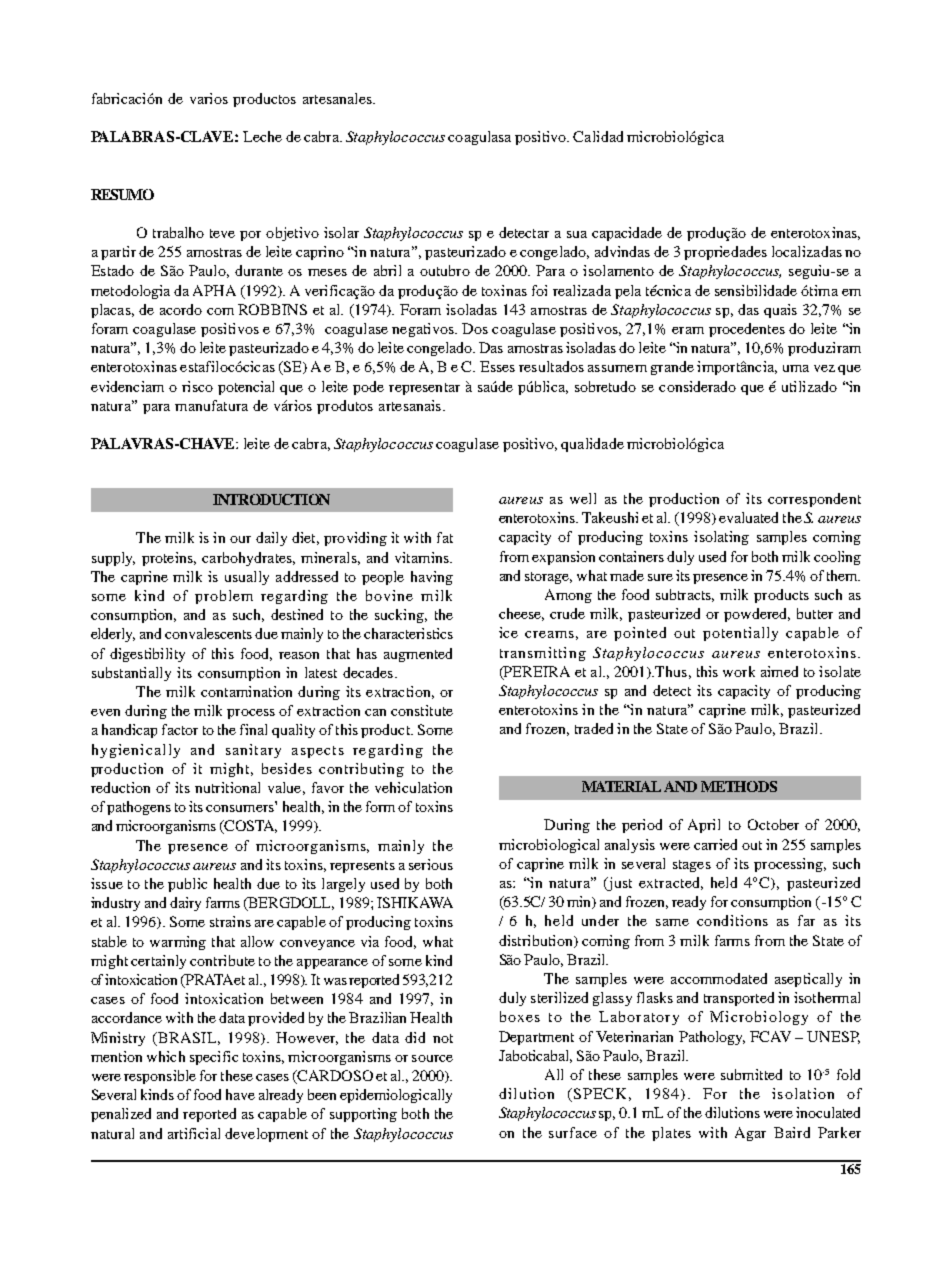  I want to click on METHODS, so click(739, 786).
